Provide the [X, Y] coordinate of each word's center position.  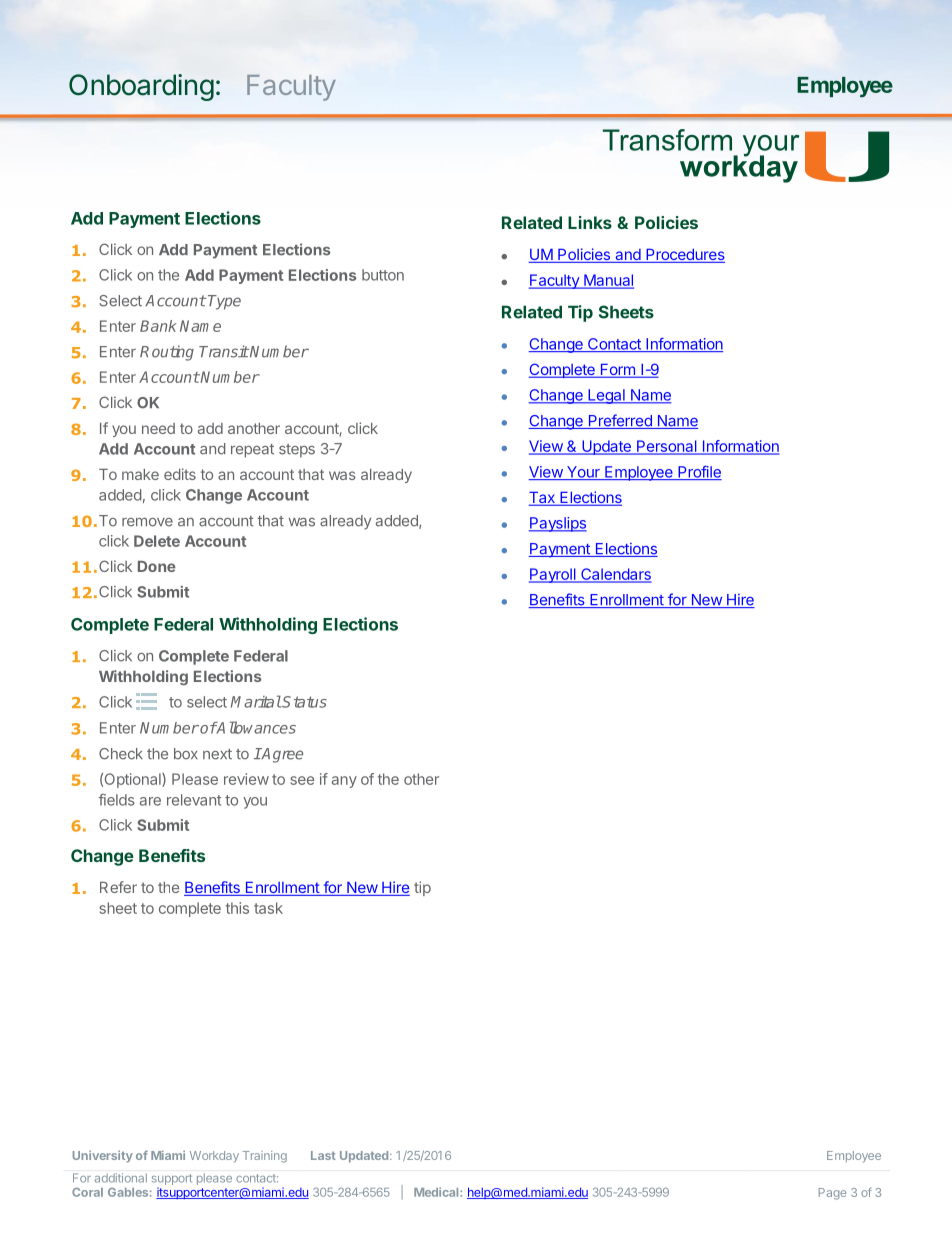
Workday [214, 1157]
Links [590, 222]
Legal [606, 396]
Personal [667, 447]
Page [832, 1194]
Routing [167, 353]
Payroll [553, 575]
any [344, 782]
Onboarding [141, 87]
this [237, 908]
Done [157, 566]
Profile [699, 473]
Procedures [684, 256]
